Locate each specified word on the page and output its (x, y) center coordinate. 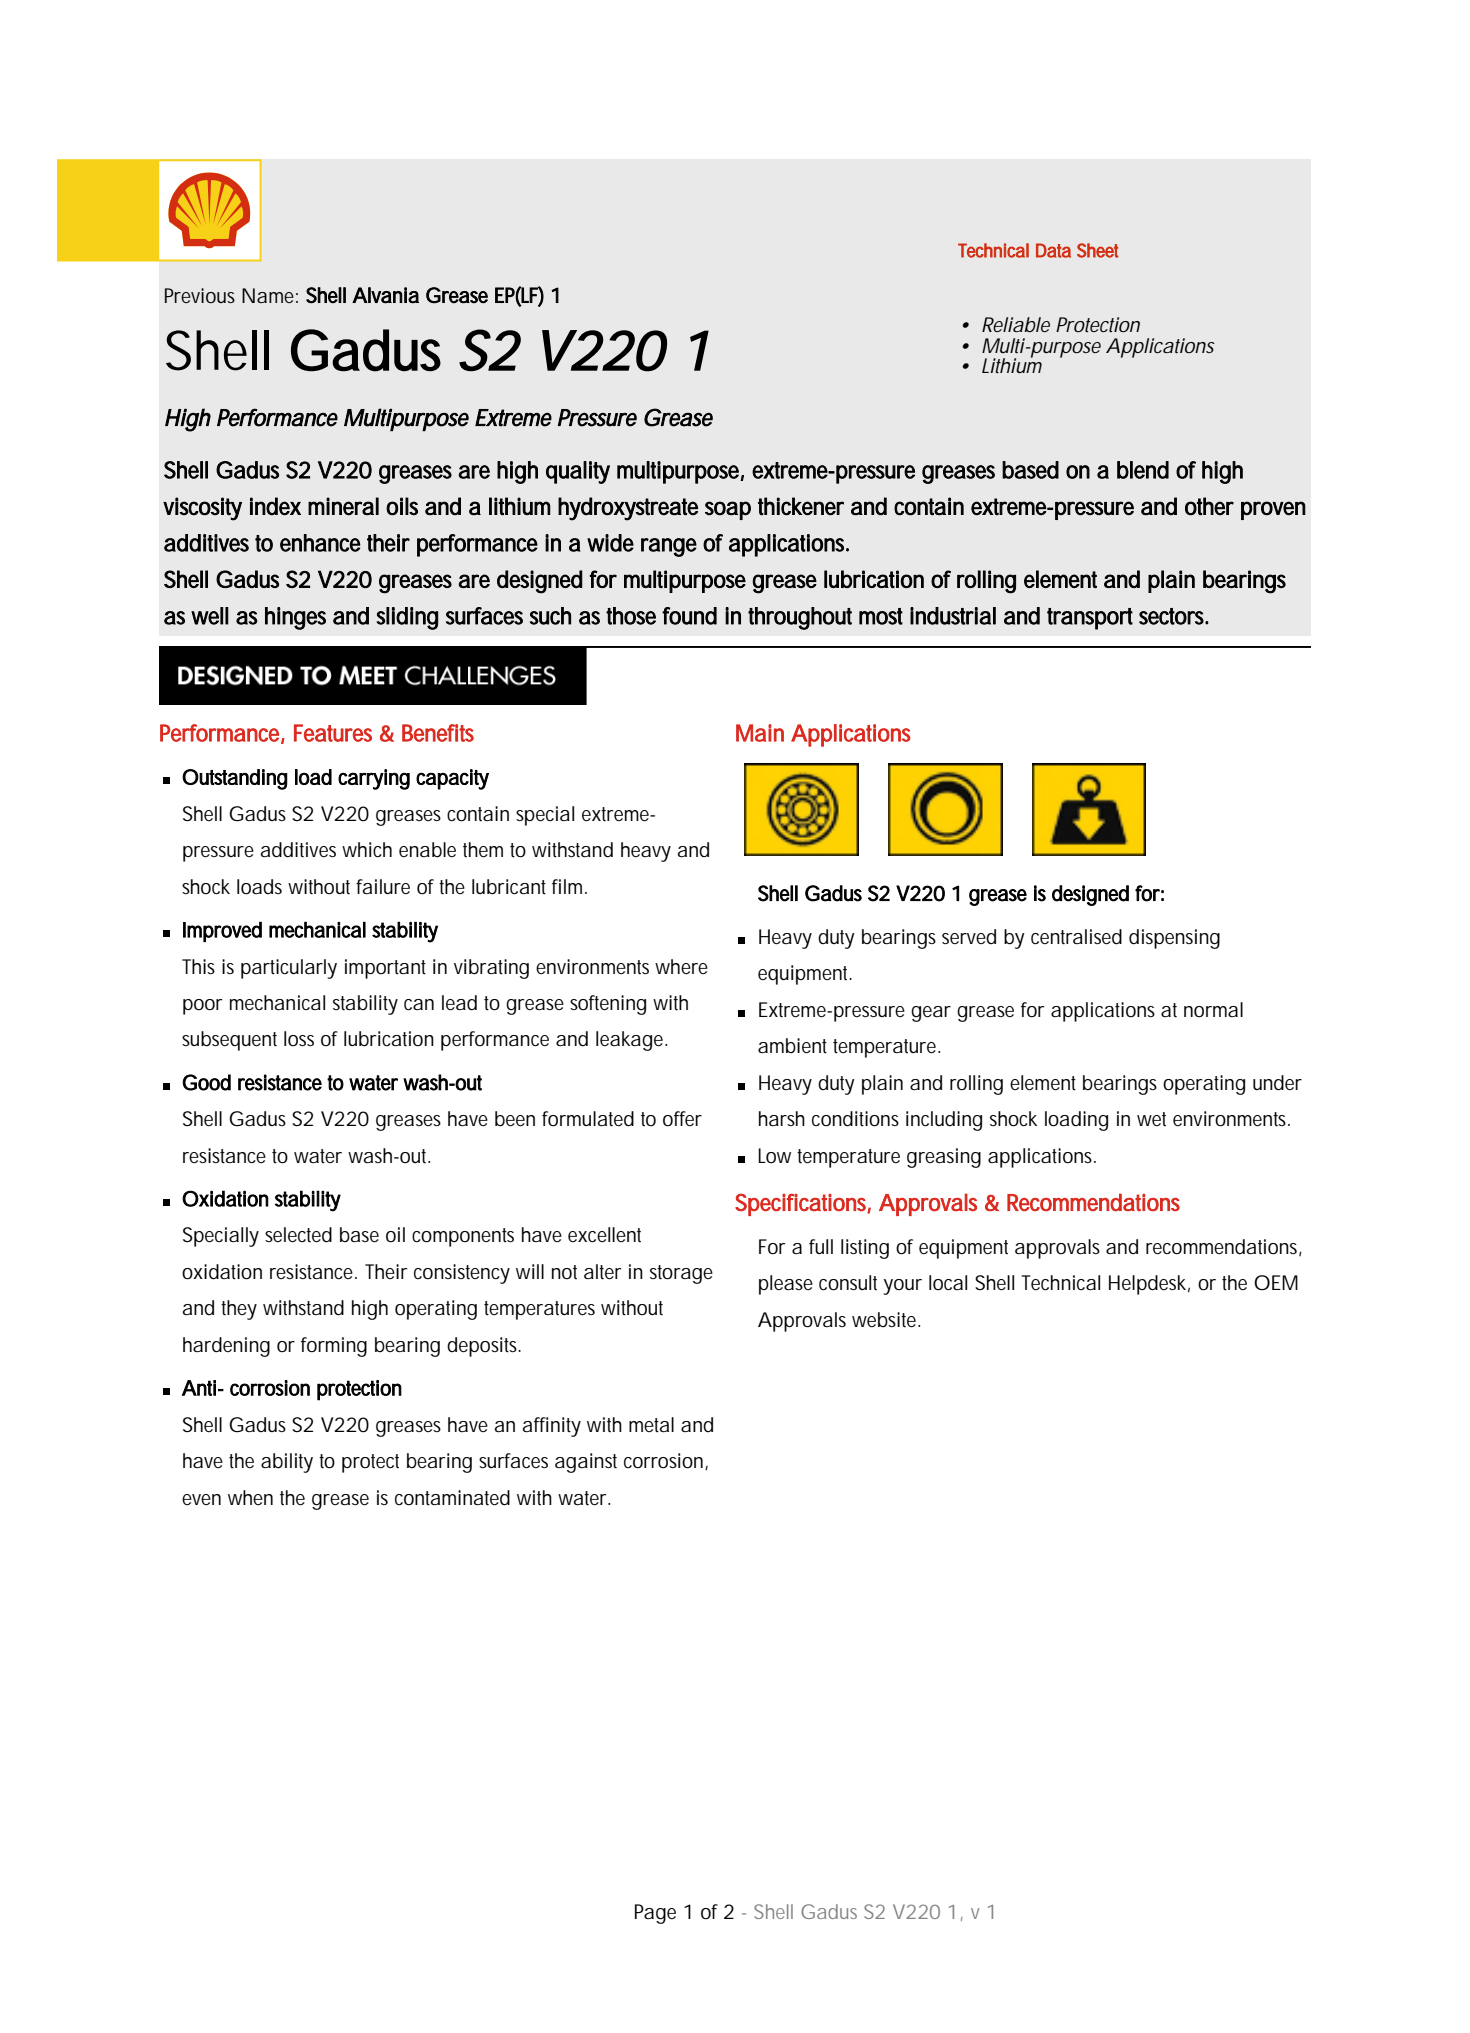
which (367, 849)
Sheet (1097, 250)
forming (334, 1347)
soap (728, 510)
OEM (1276, 1283)
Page (655, 1914)
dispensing (1174, 939)
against (586, 1463)
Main (760, 733)
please (786, 1285)
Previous (200, 295)
